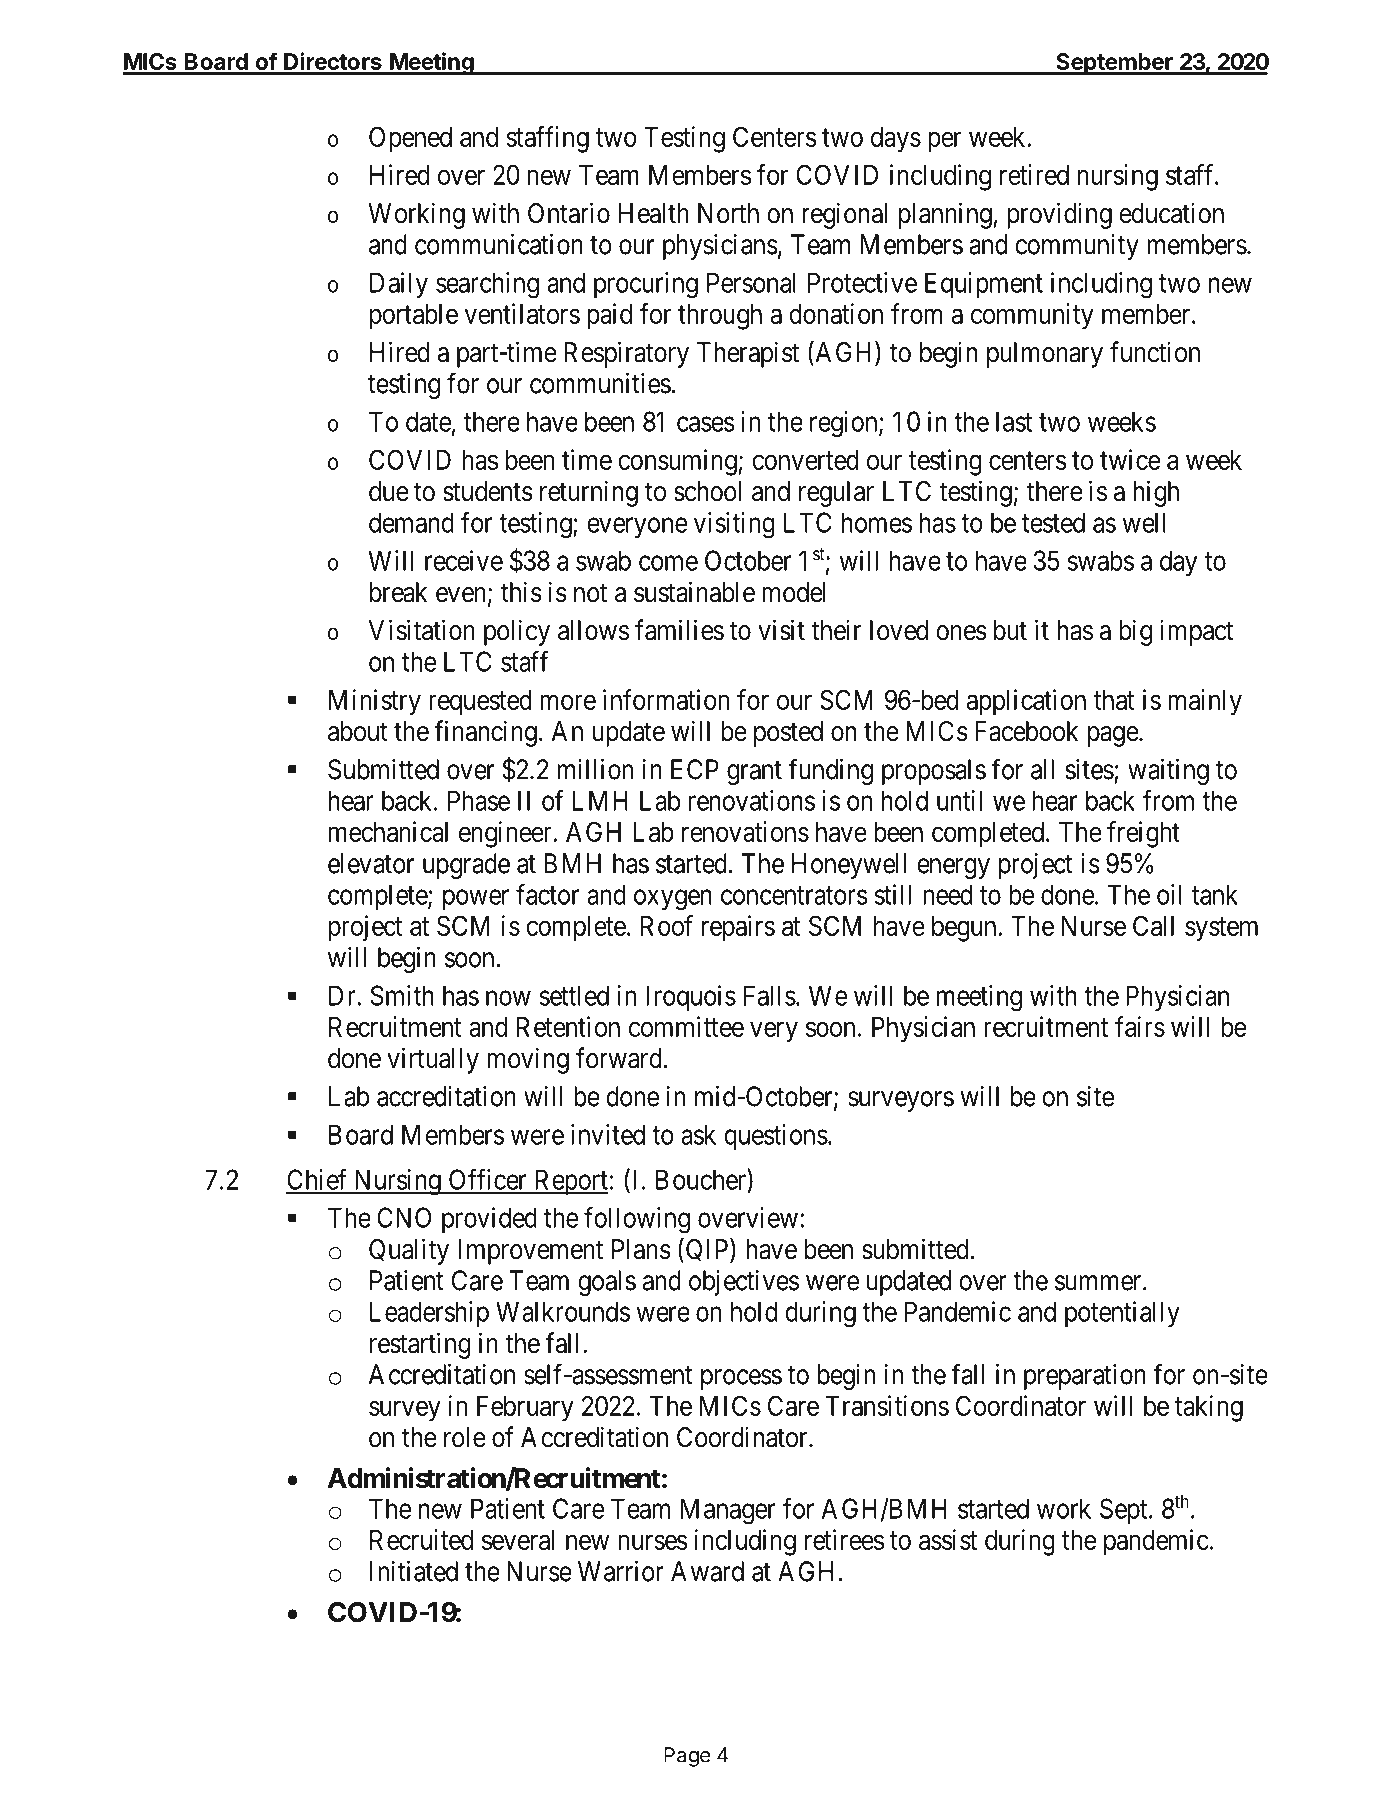  Describe the element at coordinates (1171, 213) in the image. I see `education` at that location.
